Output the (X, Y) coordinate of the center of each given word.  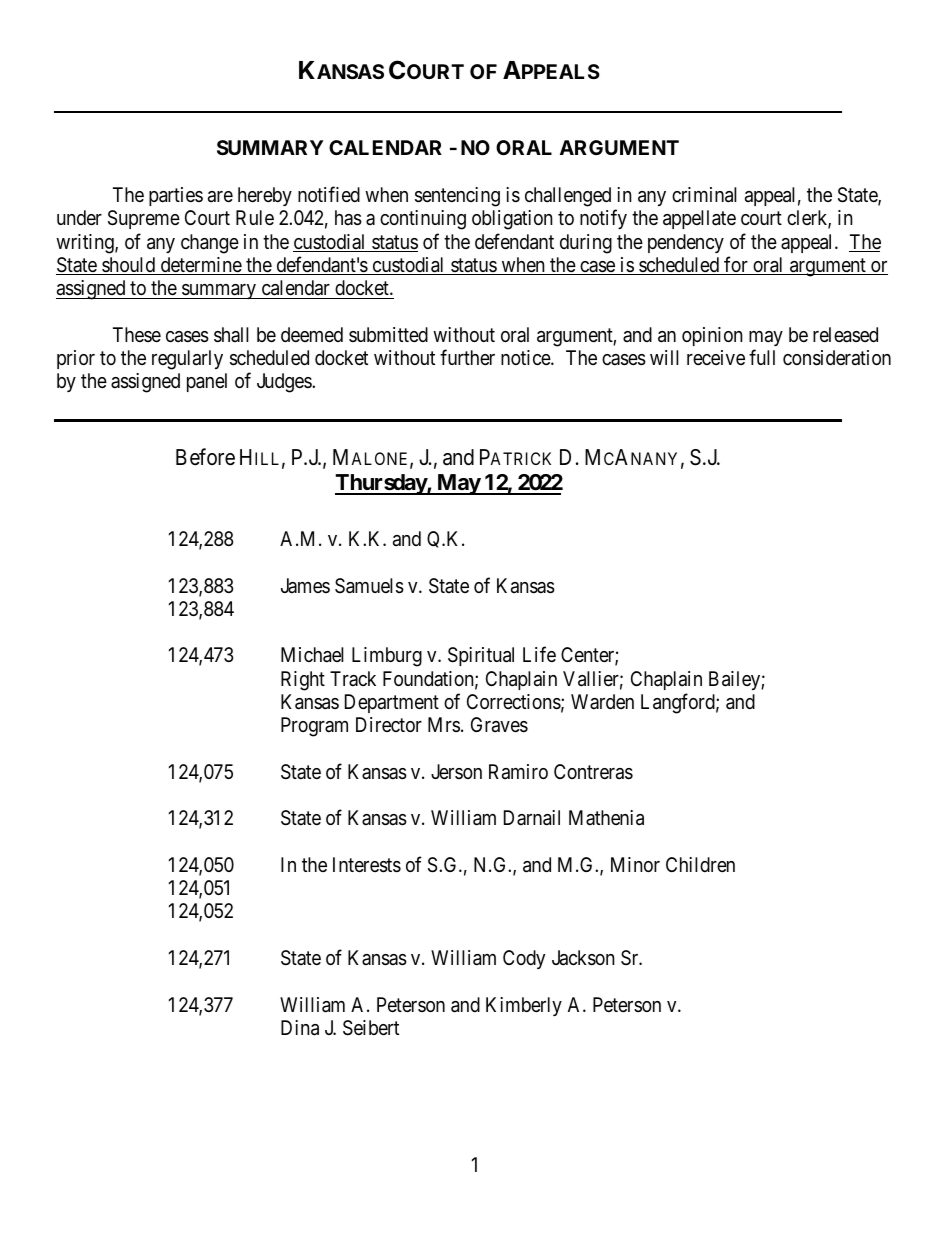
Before (205, 457)
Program (314, 727)
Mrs (444, 724)
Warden (602, 701)
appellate (699, 219)
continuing (423, 220)
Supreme (144, 219)
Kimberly (524, 1006)
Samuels (369, 586)
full (762, 357)
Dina (300, 1028)
